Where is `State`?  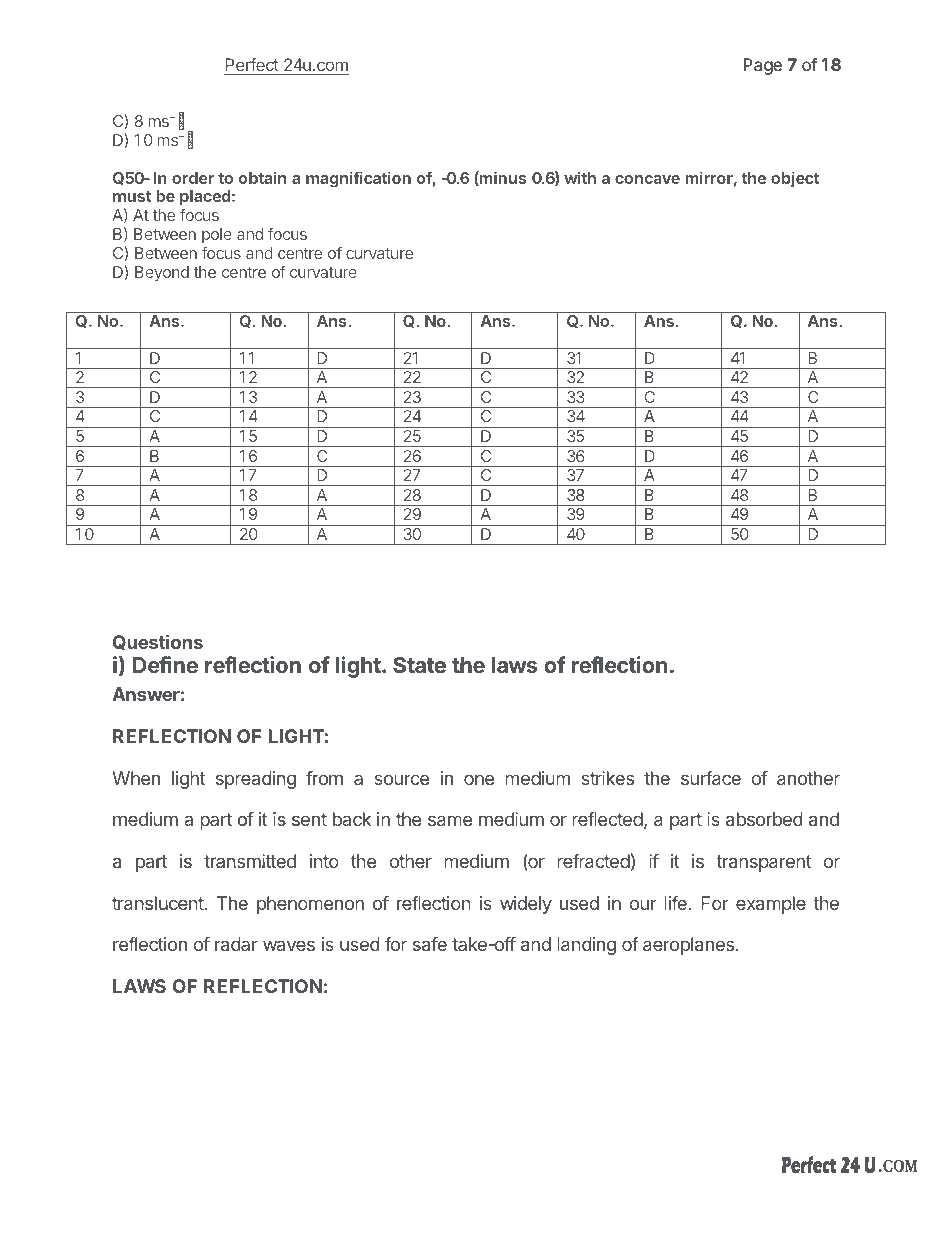 State is located at coordinates (419, 665).
